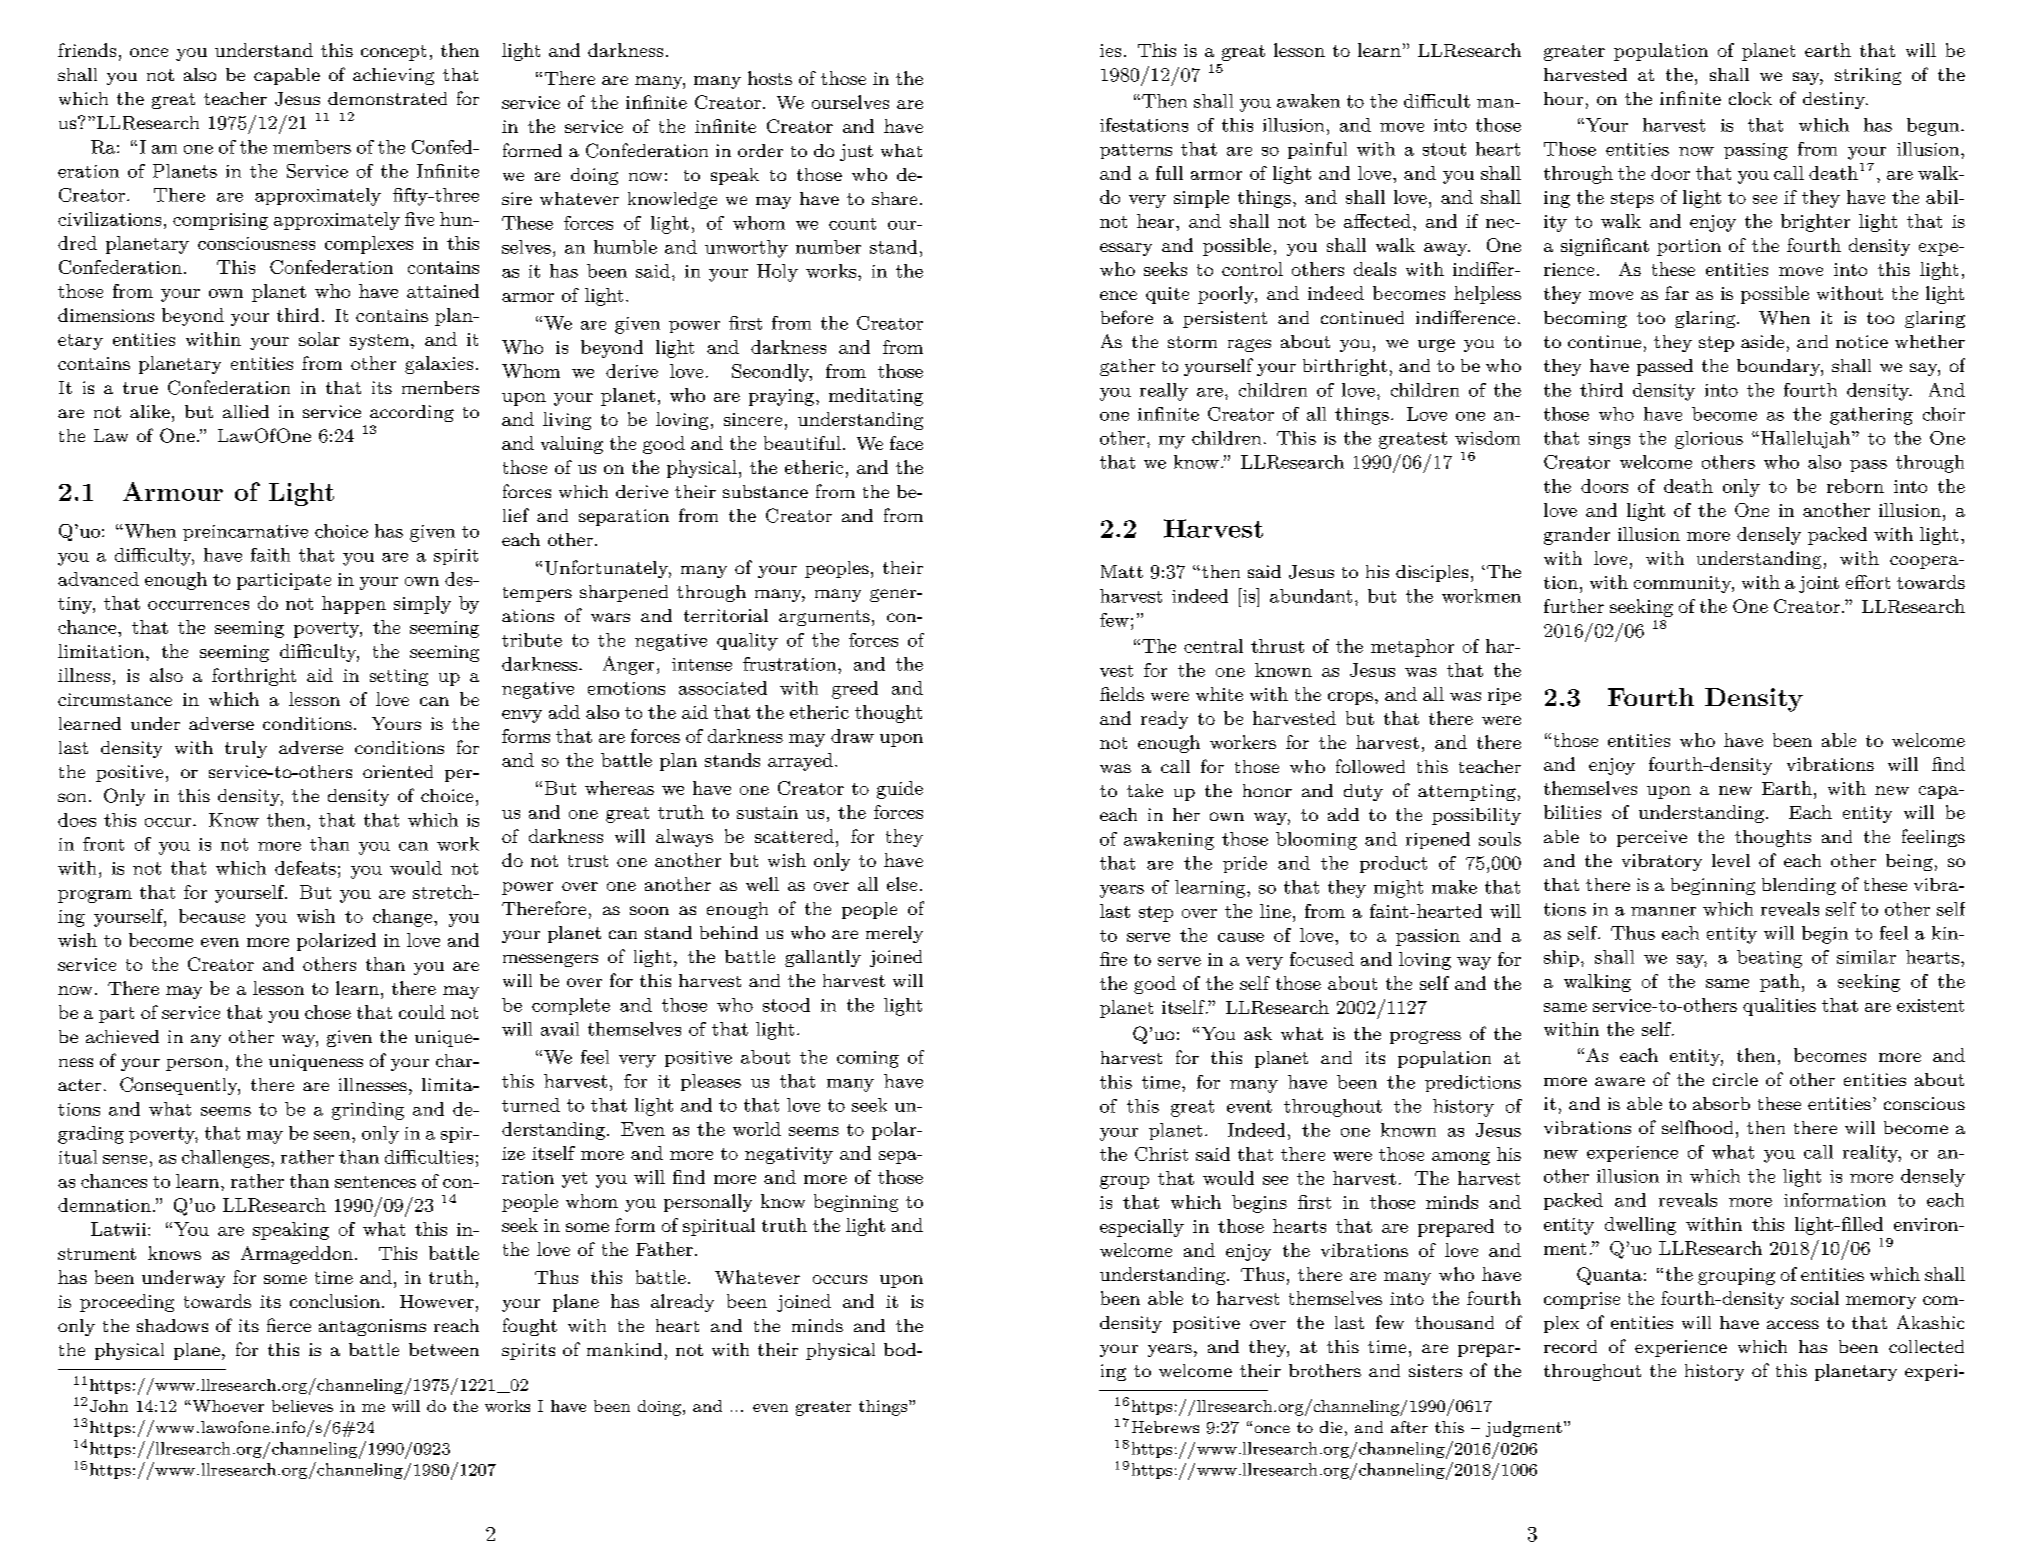  Describe the element at coordinates (1750, 98) in the page. I see `clock` at that location.
